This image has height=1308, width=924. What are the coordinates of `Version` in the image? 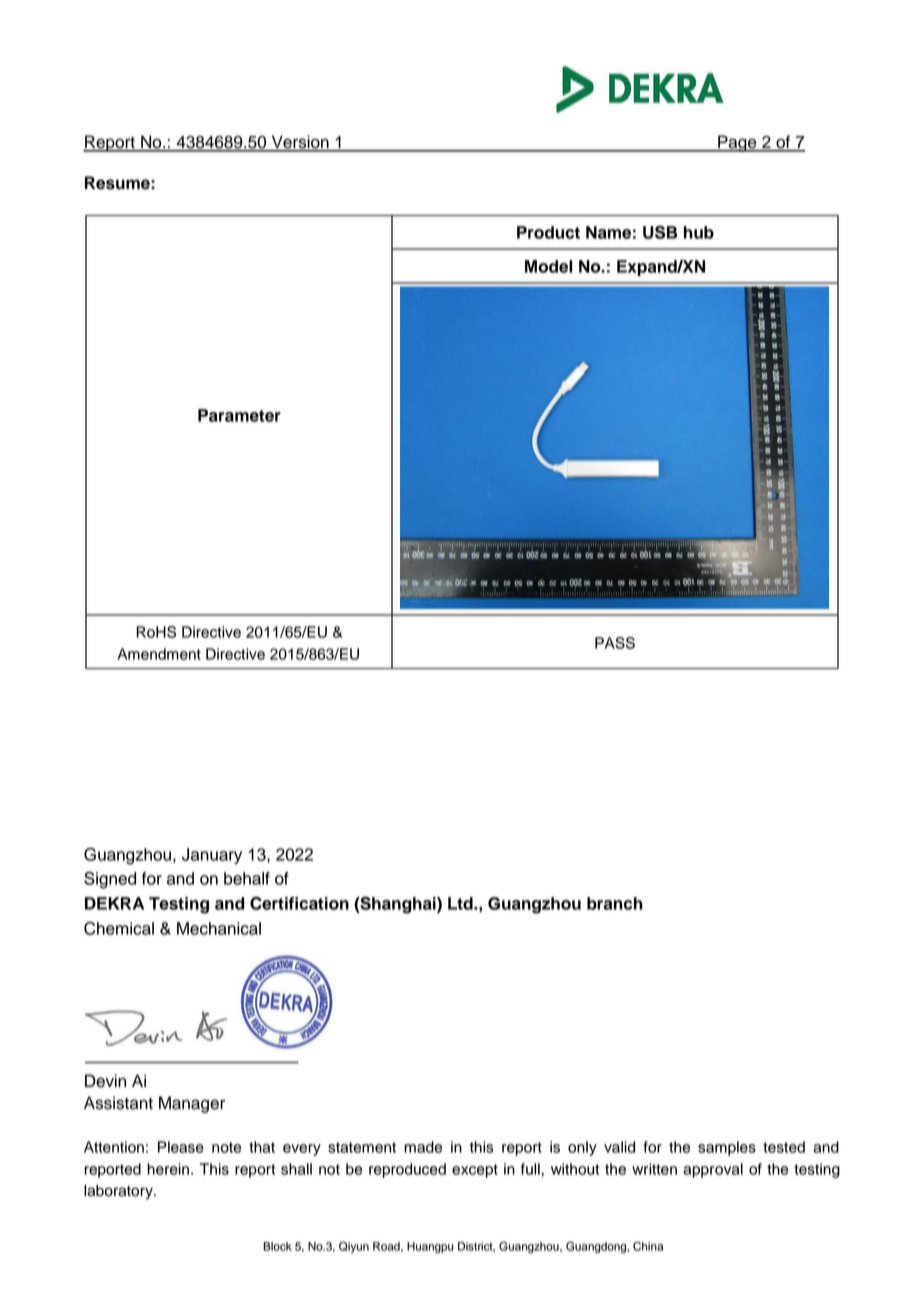 It's located at (300, 143).
